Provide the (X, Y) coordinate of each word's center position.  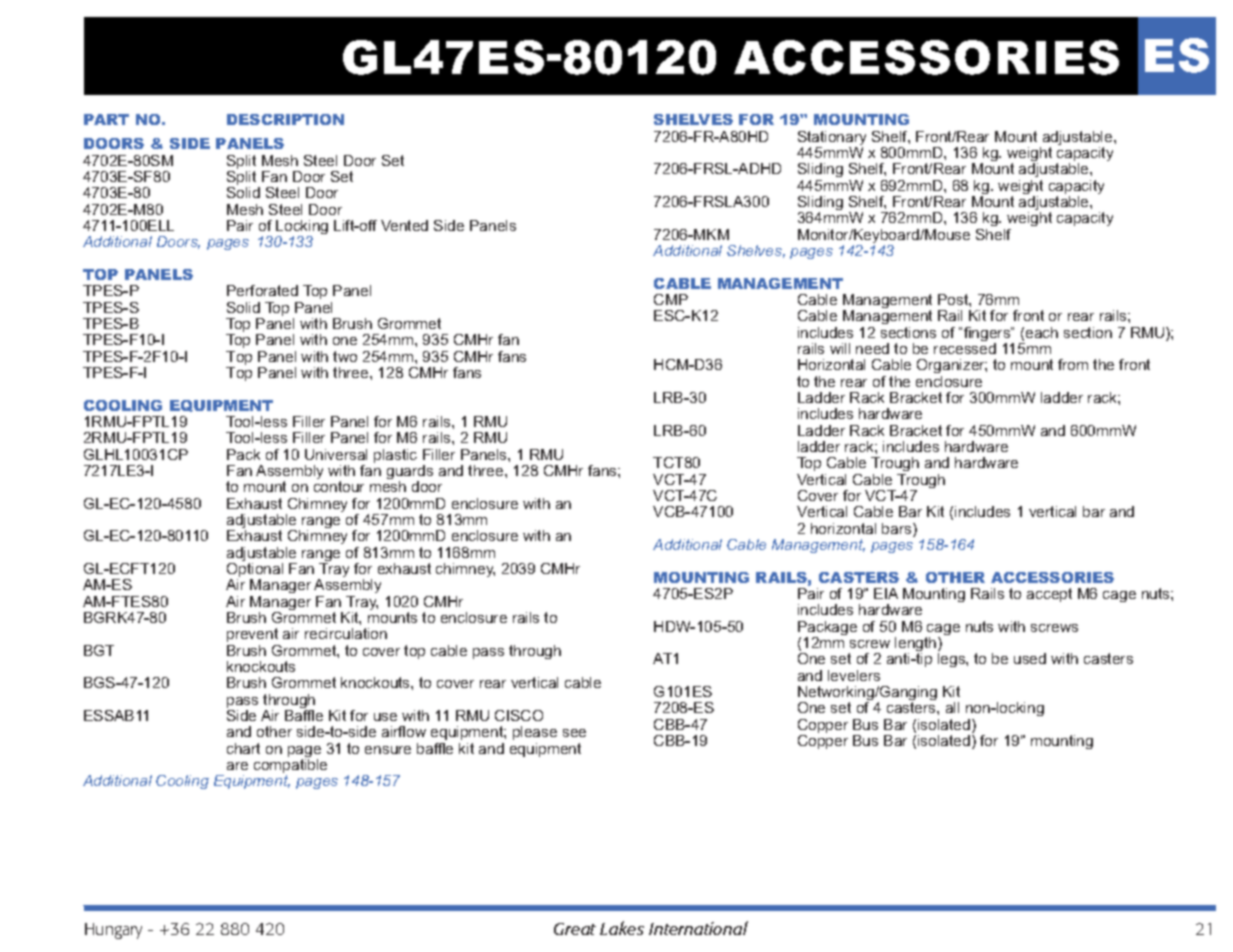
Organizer (952, 366)
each (1042, 332)
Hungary (113, 931)
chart (243, 748)
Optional (255, 571)
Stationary (832, 139)
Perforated (262, 290)
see (574, 733)
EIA (886, 593)
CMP (671, 299)
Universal (336, 454)
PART (106, 119)
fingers (988, 335)
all (952, 707)
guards (410, 473)
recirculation (346, 633)
